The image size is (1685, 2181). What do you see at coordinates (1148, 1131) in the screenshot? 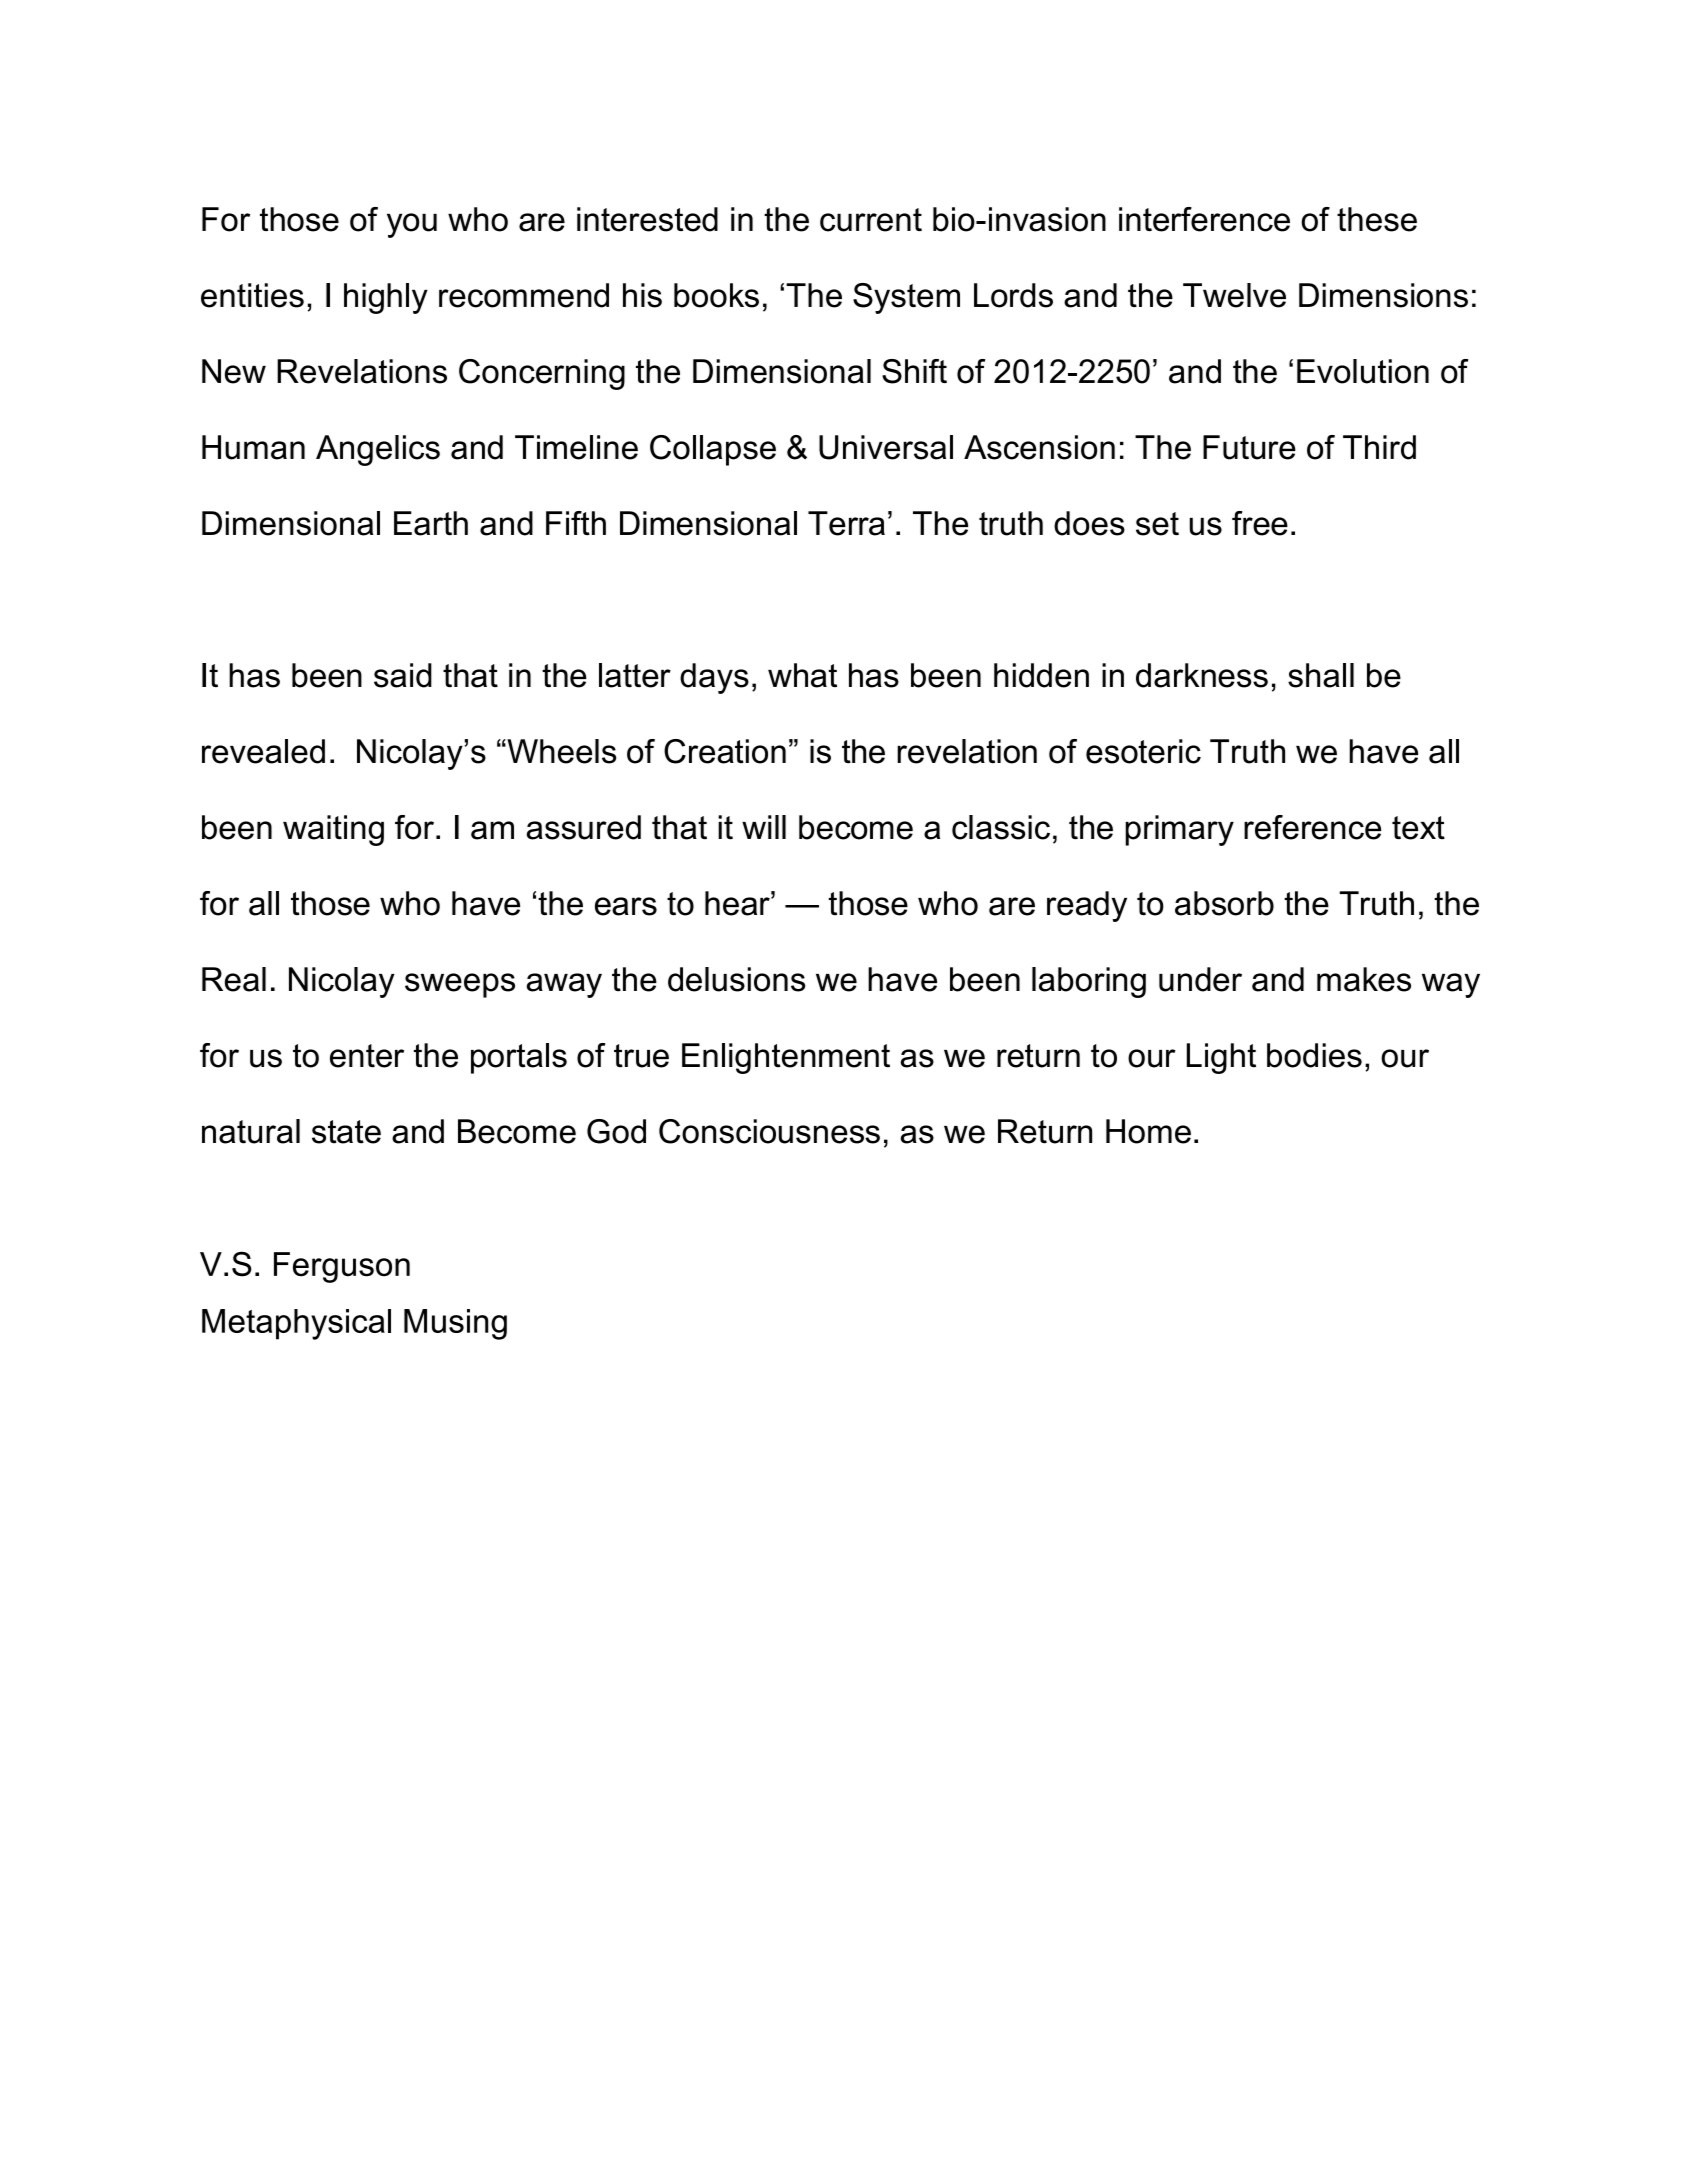
I see `Home` at bounding box center [1148, 1131].
